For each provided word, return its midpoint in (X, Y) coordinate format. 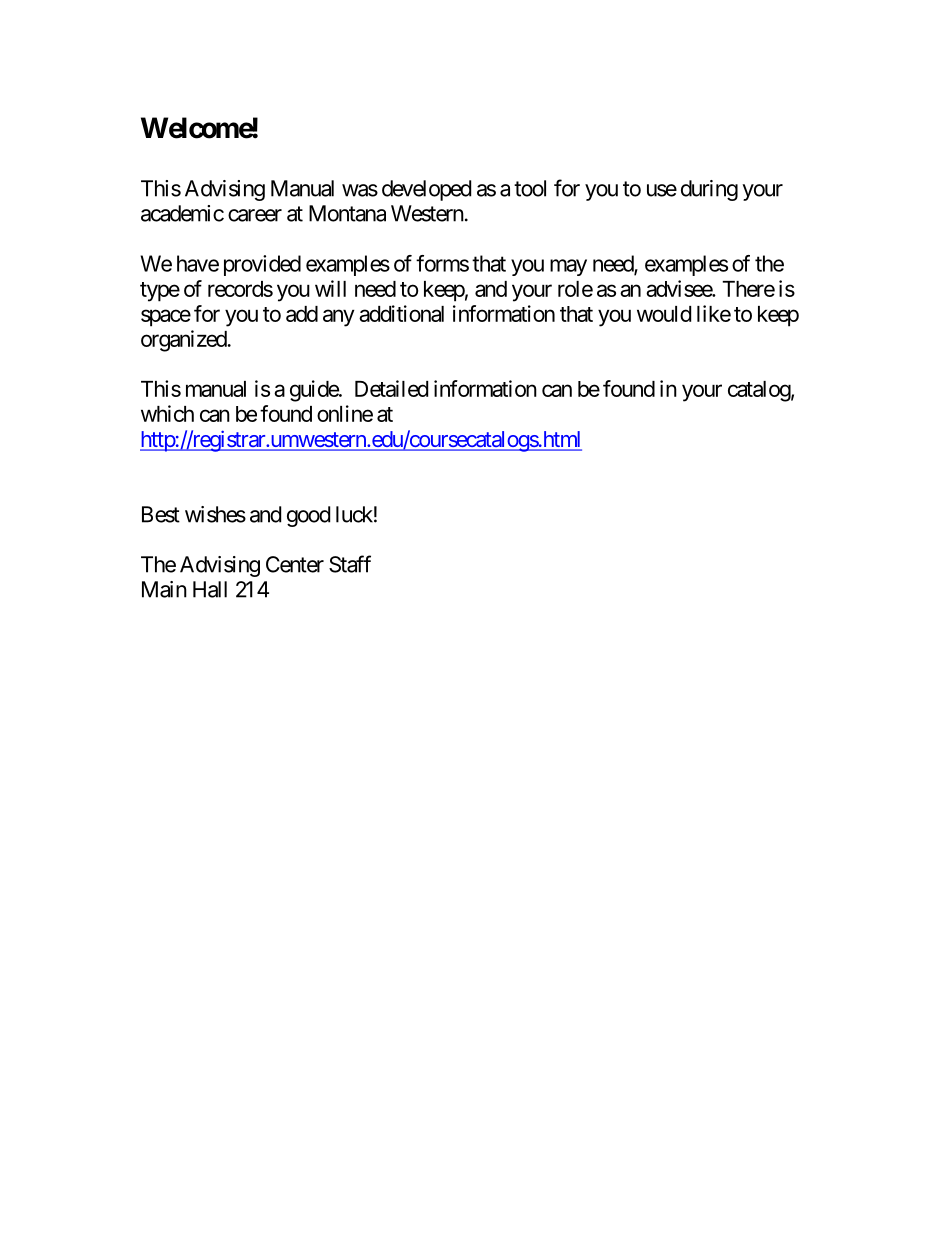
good (308, 516)
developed (426, 190)
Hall (210, 589)
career (255, 215)
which (167, 413)
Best (161, 514)
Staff (350, 564)
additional (401, 313)
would (664, 314)
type (160, 292)
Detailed (391, 388)
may (568, 267)
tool (530, 188)
